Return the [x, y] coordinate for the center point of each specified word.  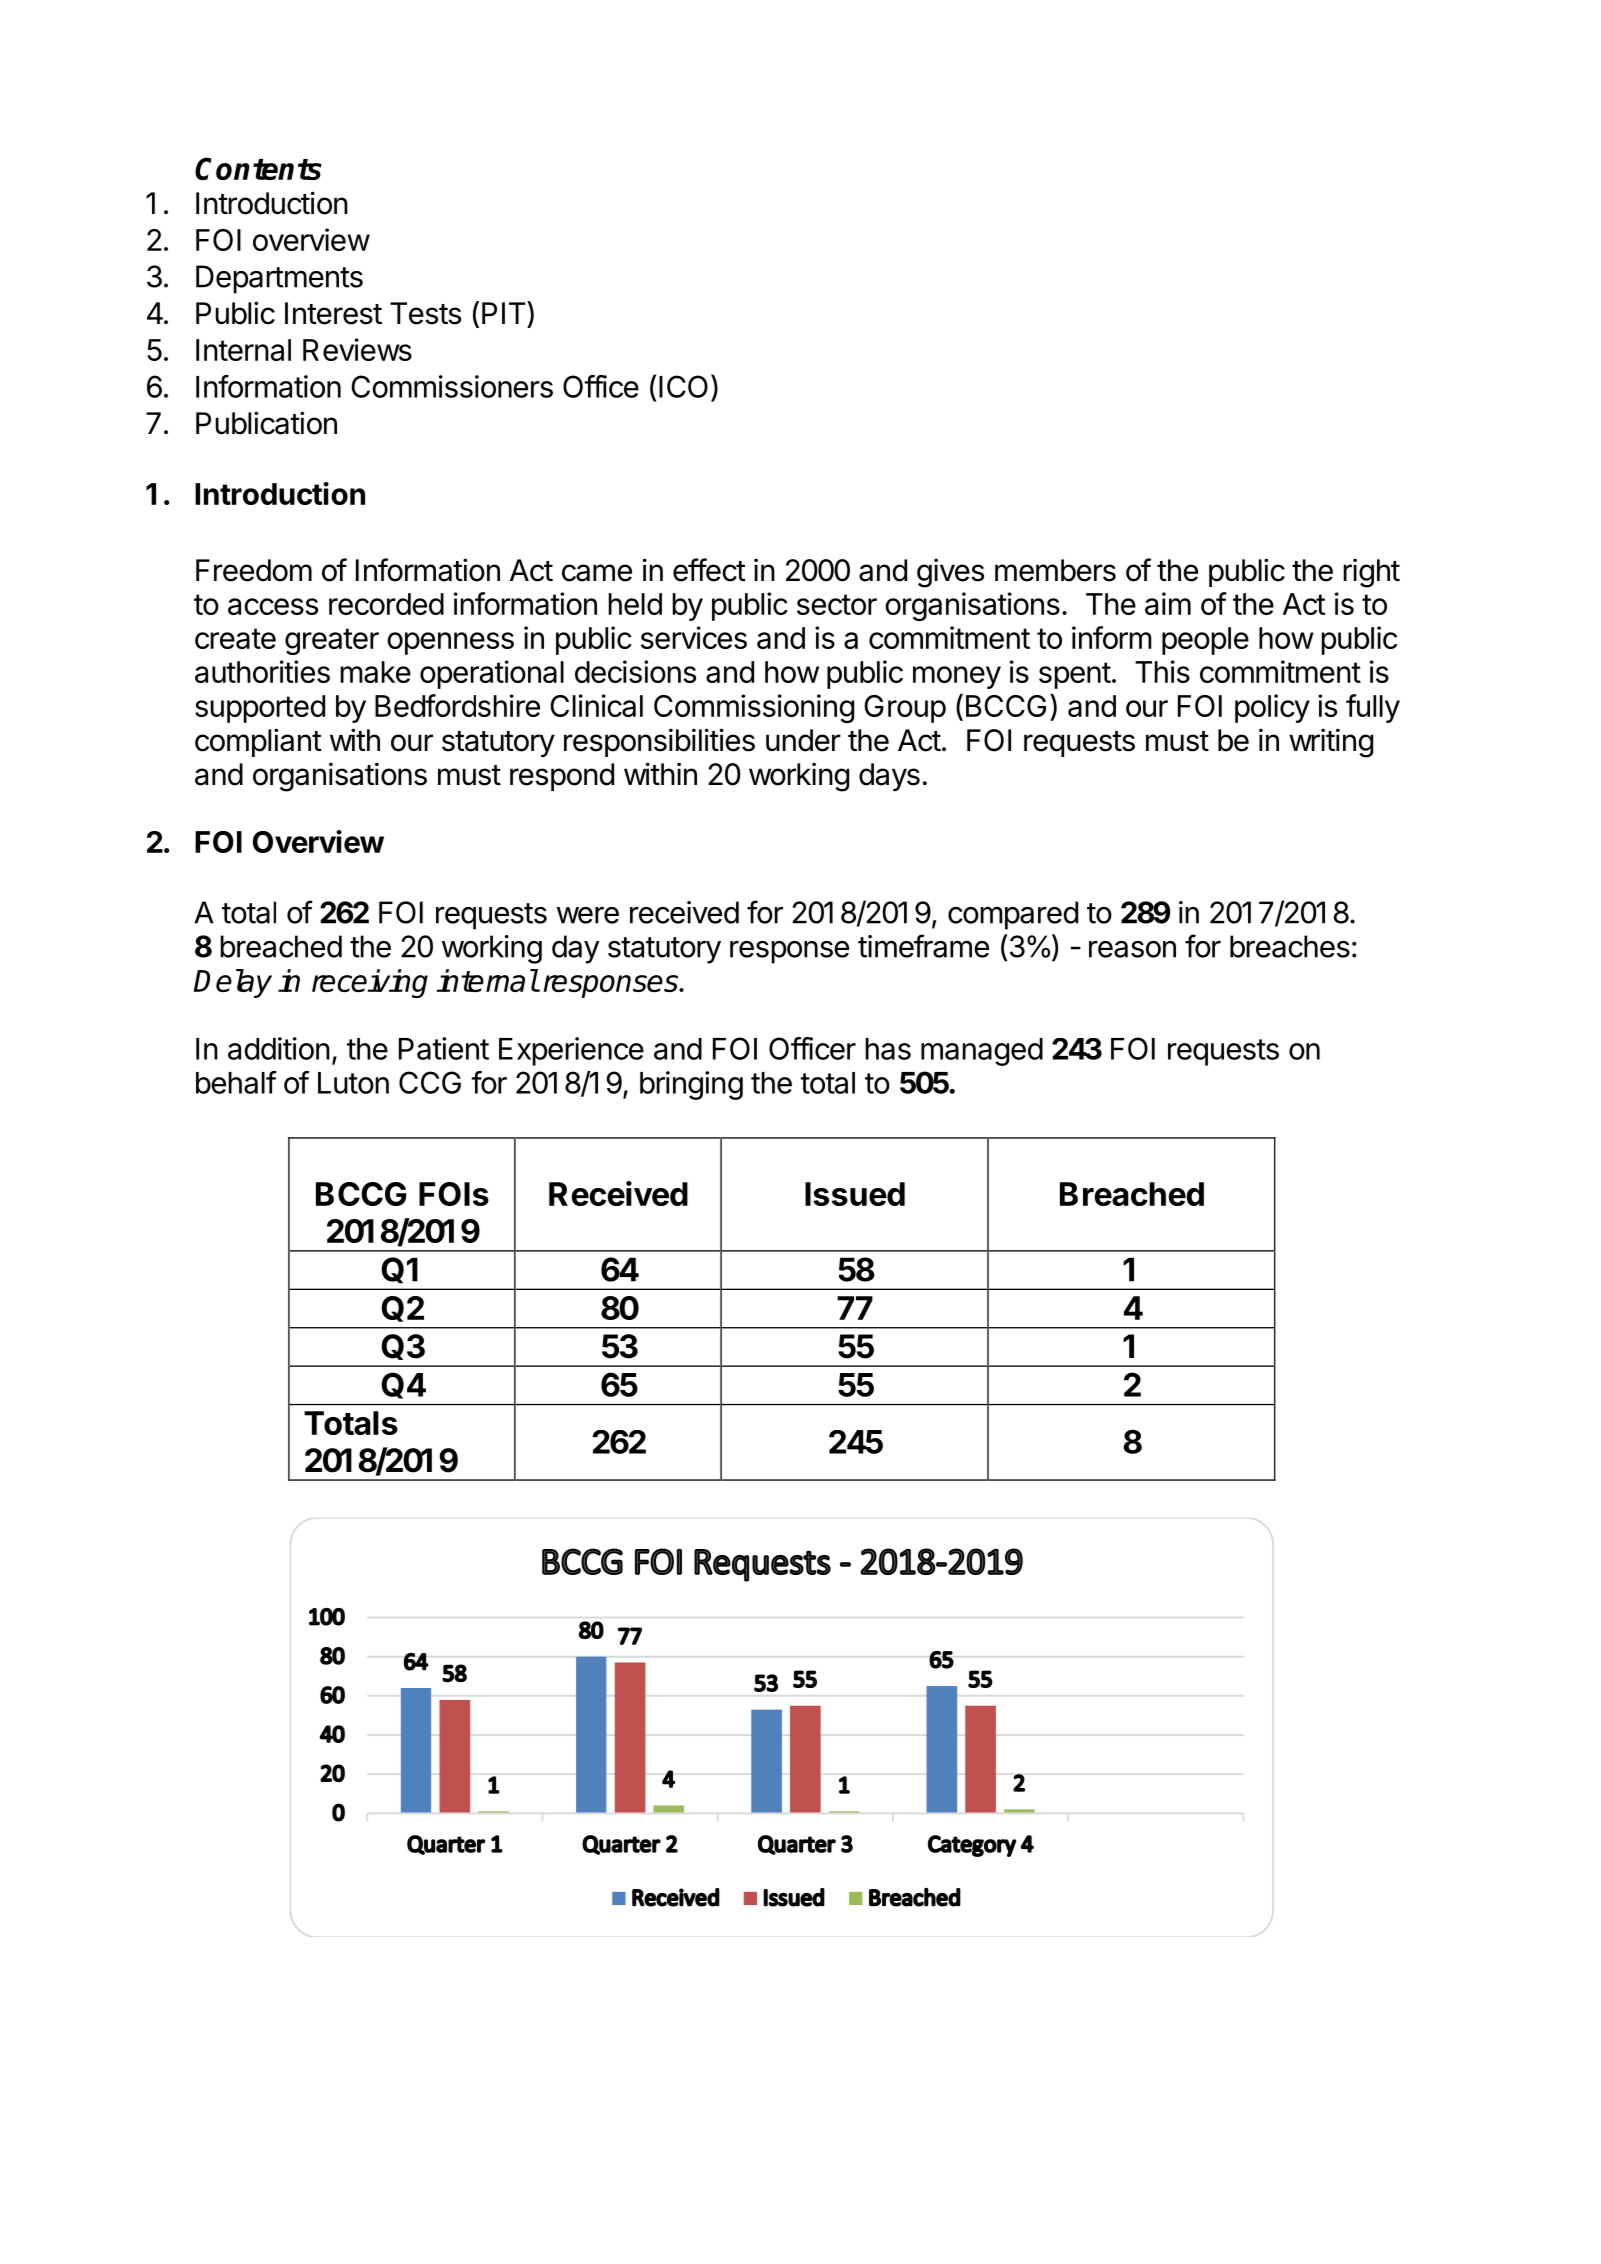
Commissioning [754, 708]
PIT [505, 312]
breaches [1290, 946]
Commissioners [452, 386]
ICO [683, 386]
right [1371, 573]
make [375, 672]
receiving [370, 983]
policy [1272, 708]
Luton [353, 1083]
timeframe [923, 946]
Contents [258, 168]
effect [709, 570]
